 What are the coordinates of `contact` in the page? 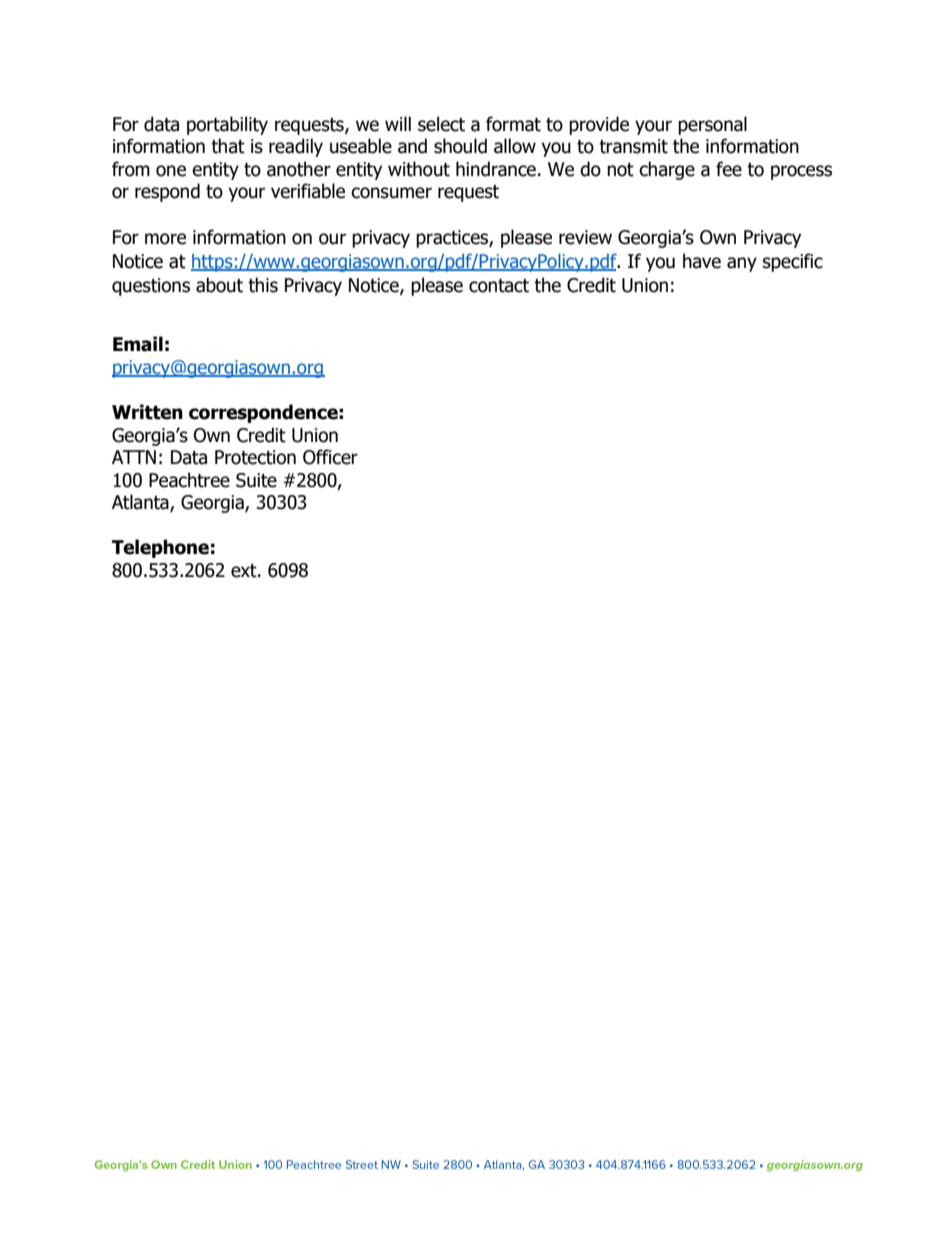 It's located at (499, 286).
